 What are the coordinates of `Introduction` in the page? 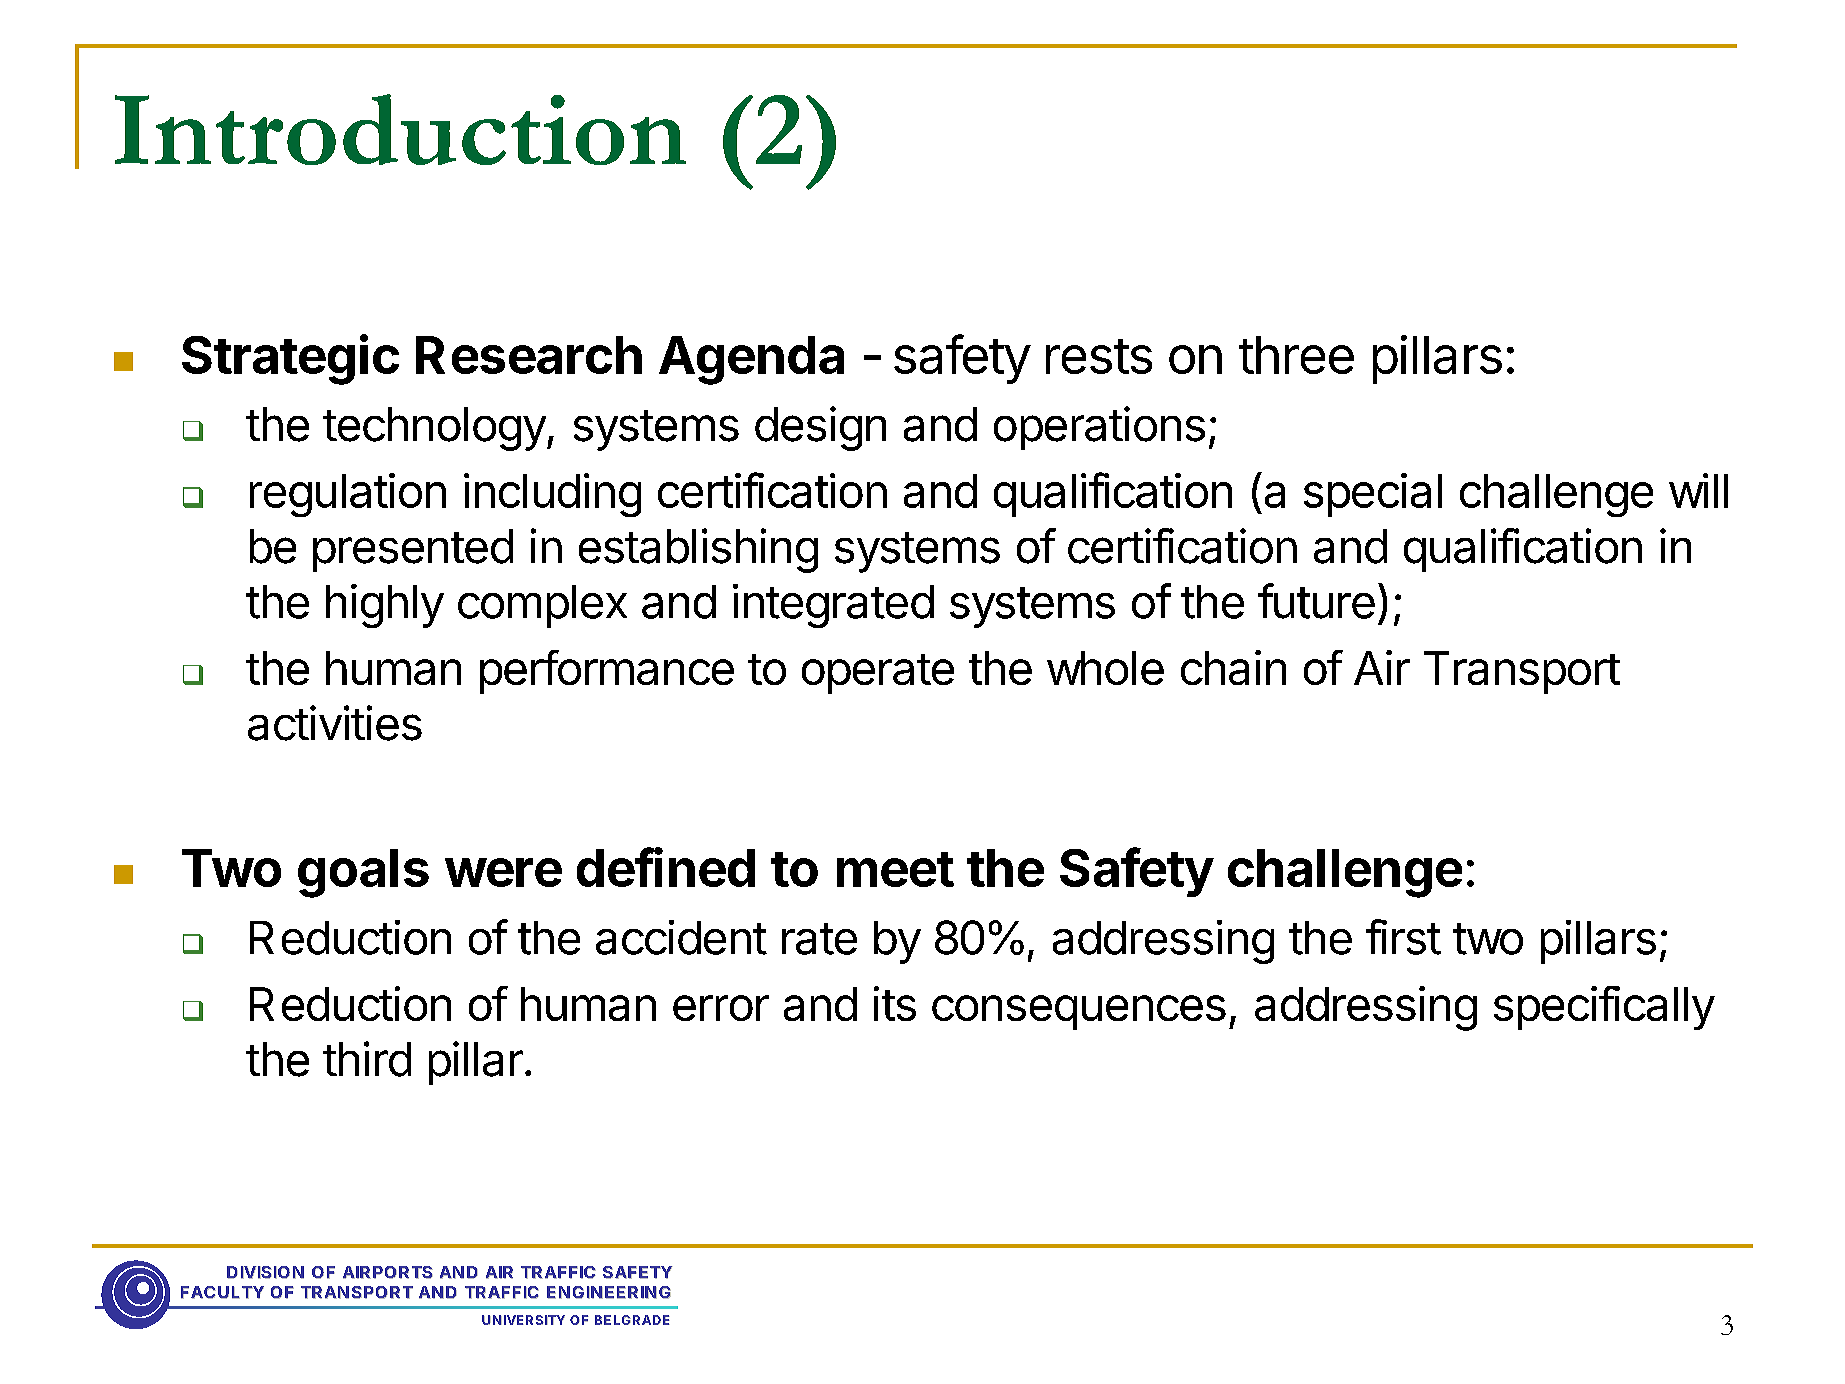 It's located at (400, 129).
